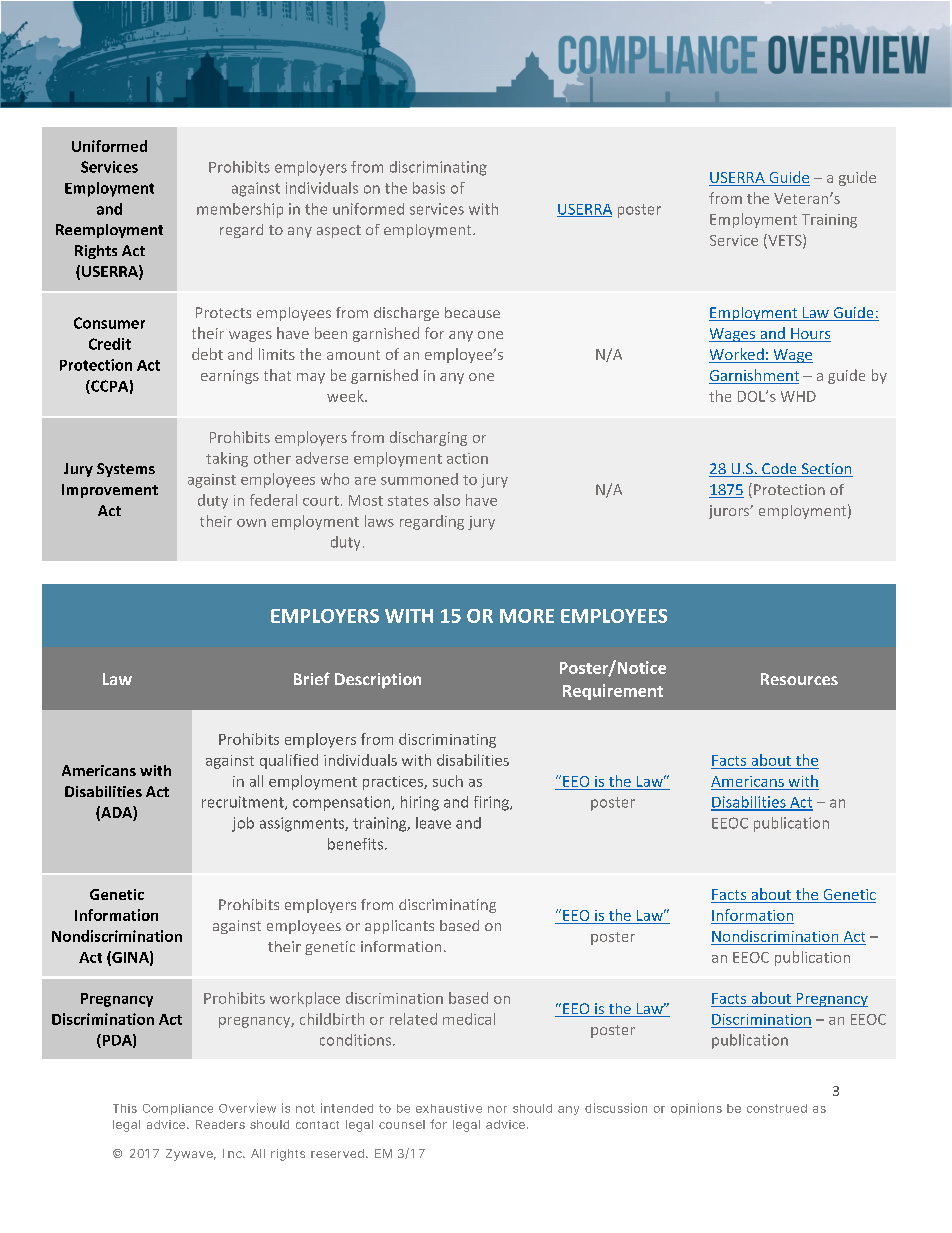 The image size is (952, 1233). What do you see at coordinates (240, 210) in the screenshot?
I see `membership` at bounding box center [240, 210].
